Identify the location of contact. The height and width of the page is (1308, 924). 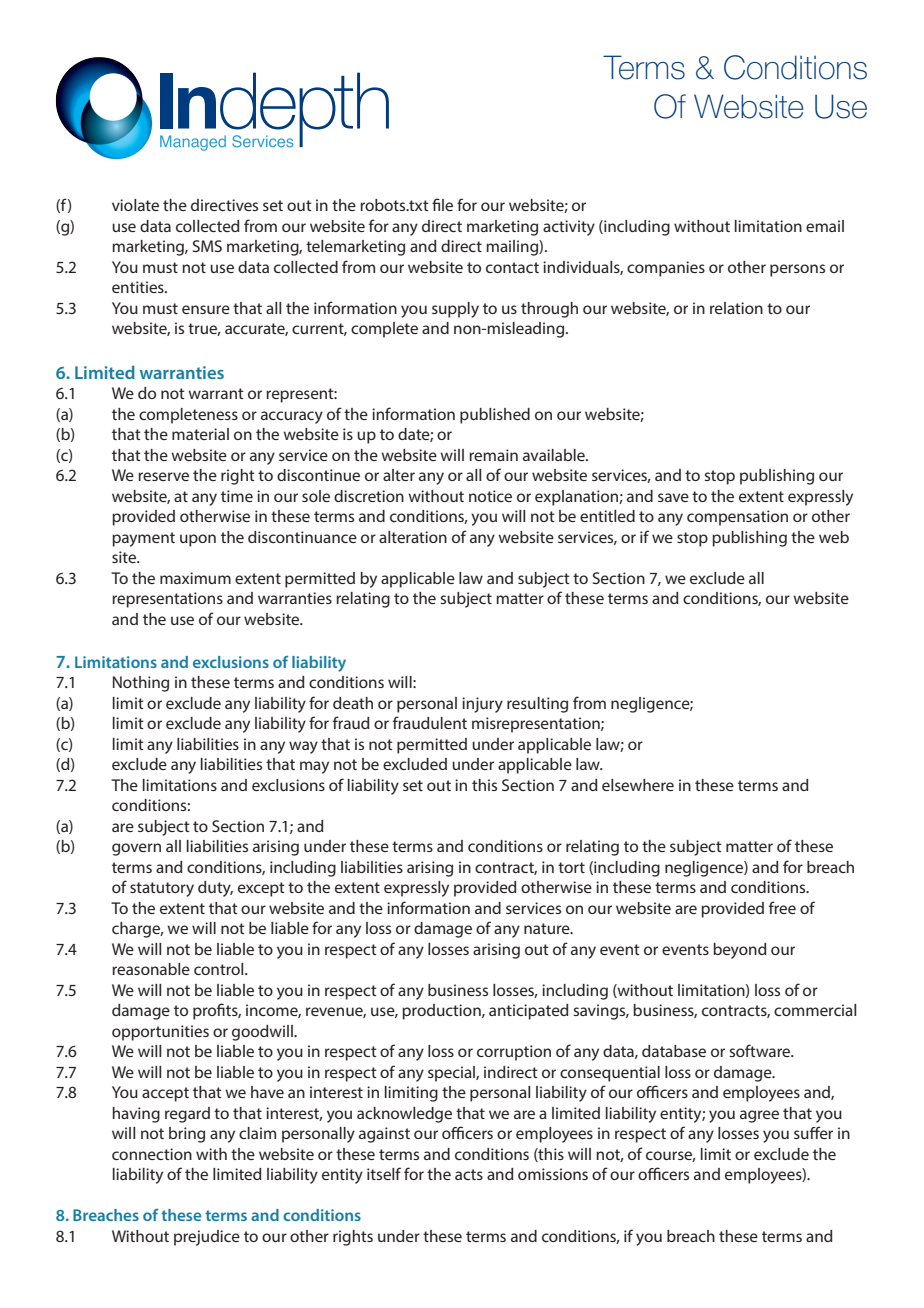
(512, 267).
